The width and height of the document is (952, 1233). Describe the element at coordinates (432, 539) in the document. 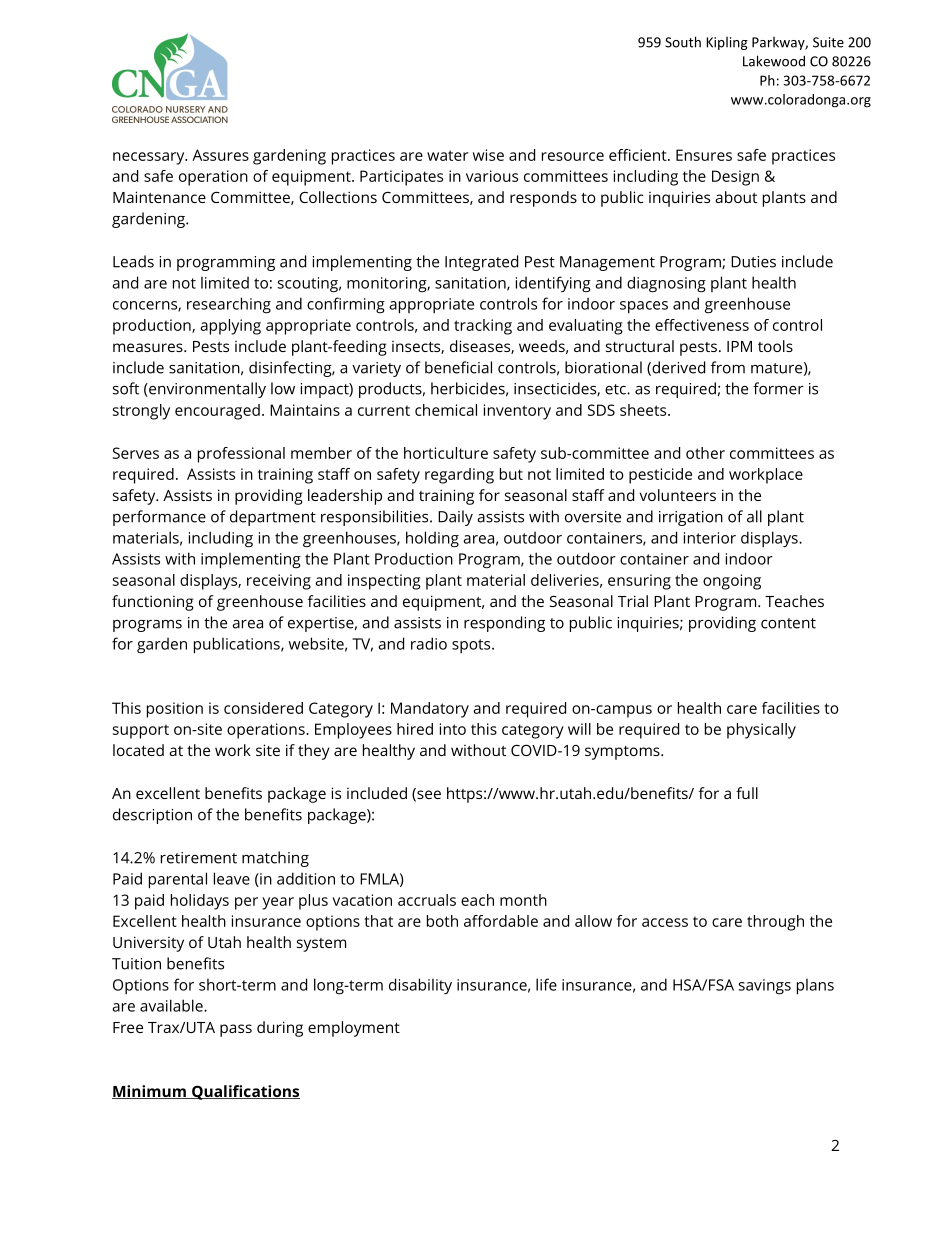

I see `holding` at that location.
